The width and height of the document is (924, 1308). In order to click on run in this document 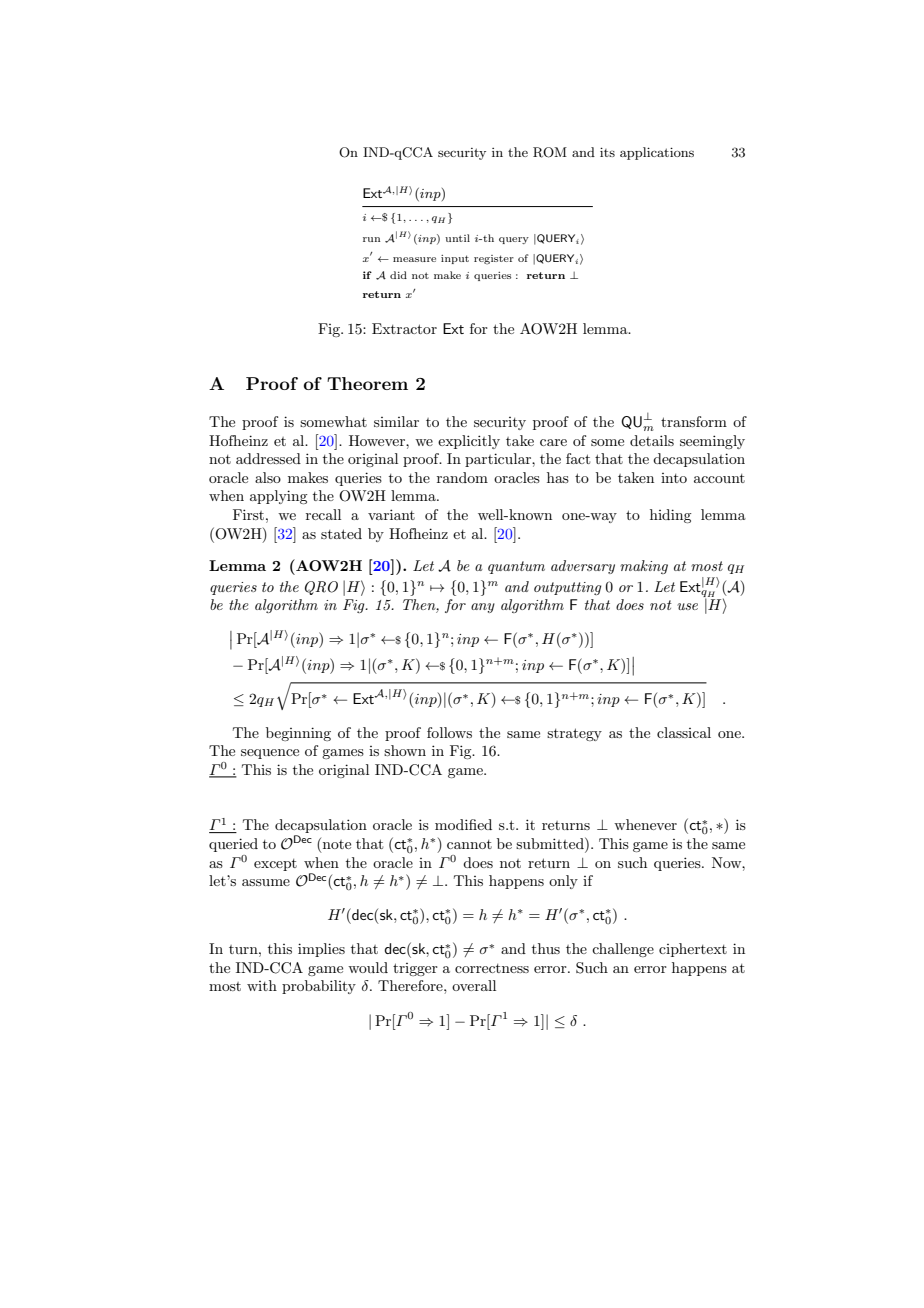, I will do `click(371, 239)`.
